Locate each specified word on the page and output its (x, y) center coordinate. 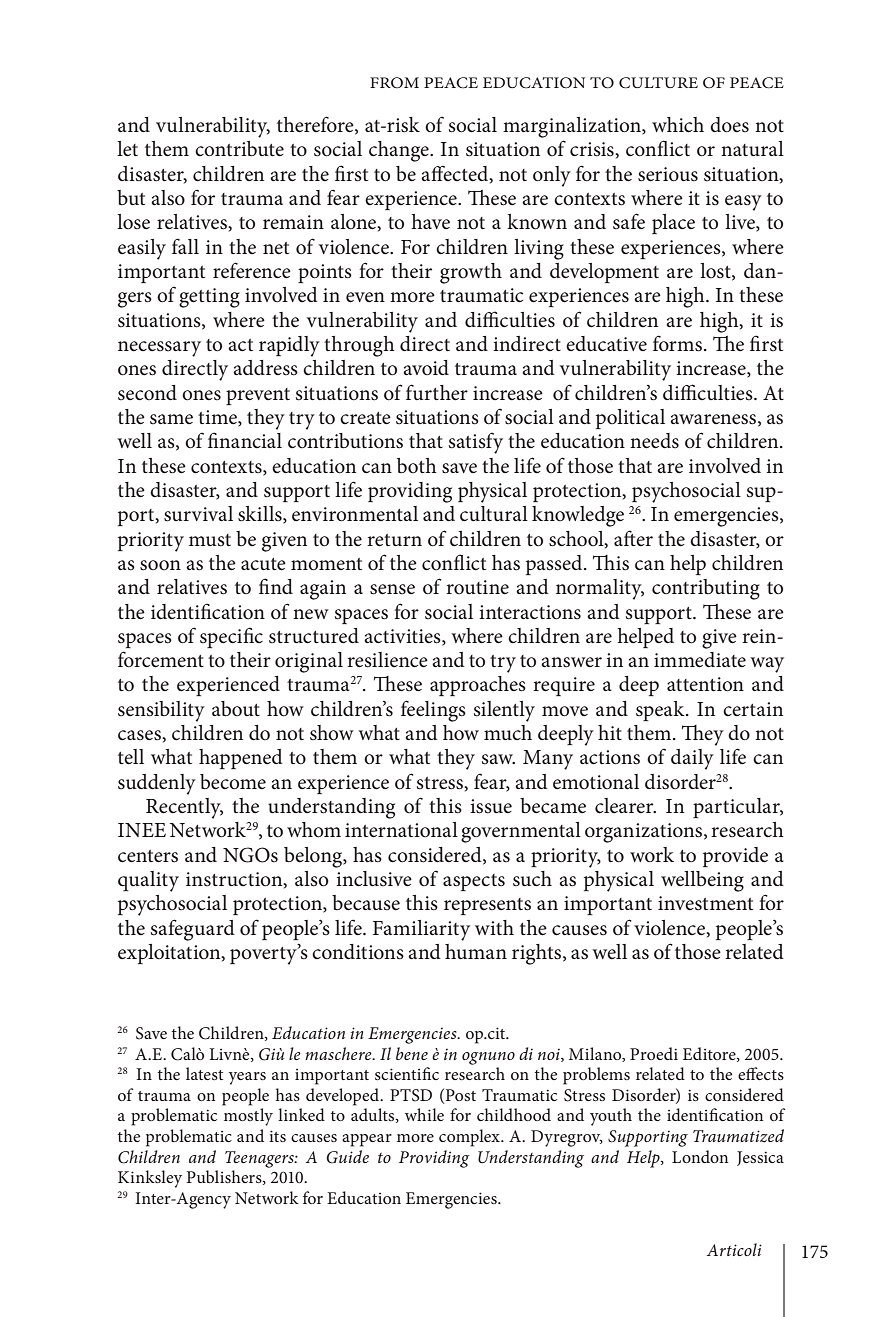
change (400, 151)
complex (471, 1138)
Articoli (734, 1249)
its (277, 1136)
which (678, 125)
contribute (239, 149)
